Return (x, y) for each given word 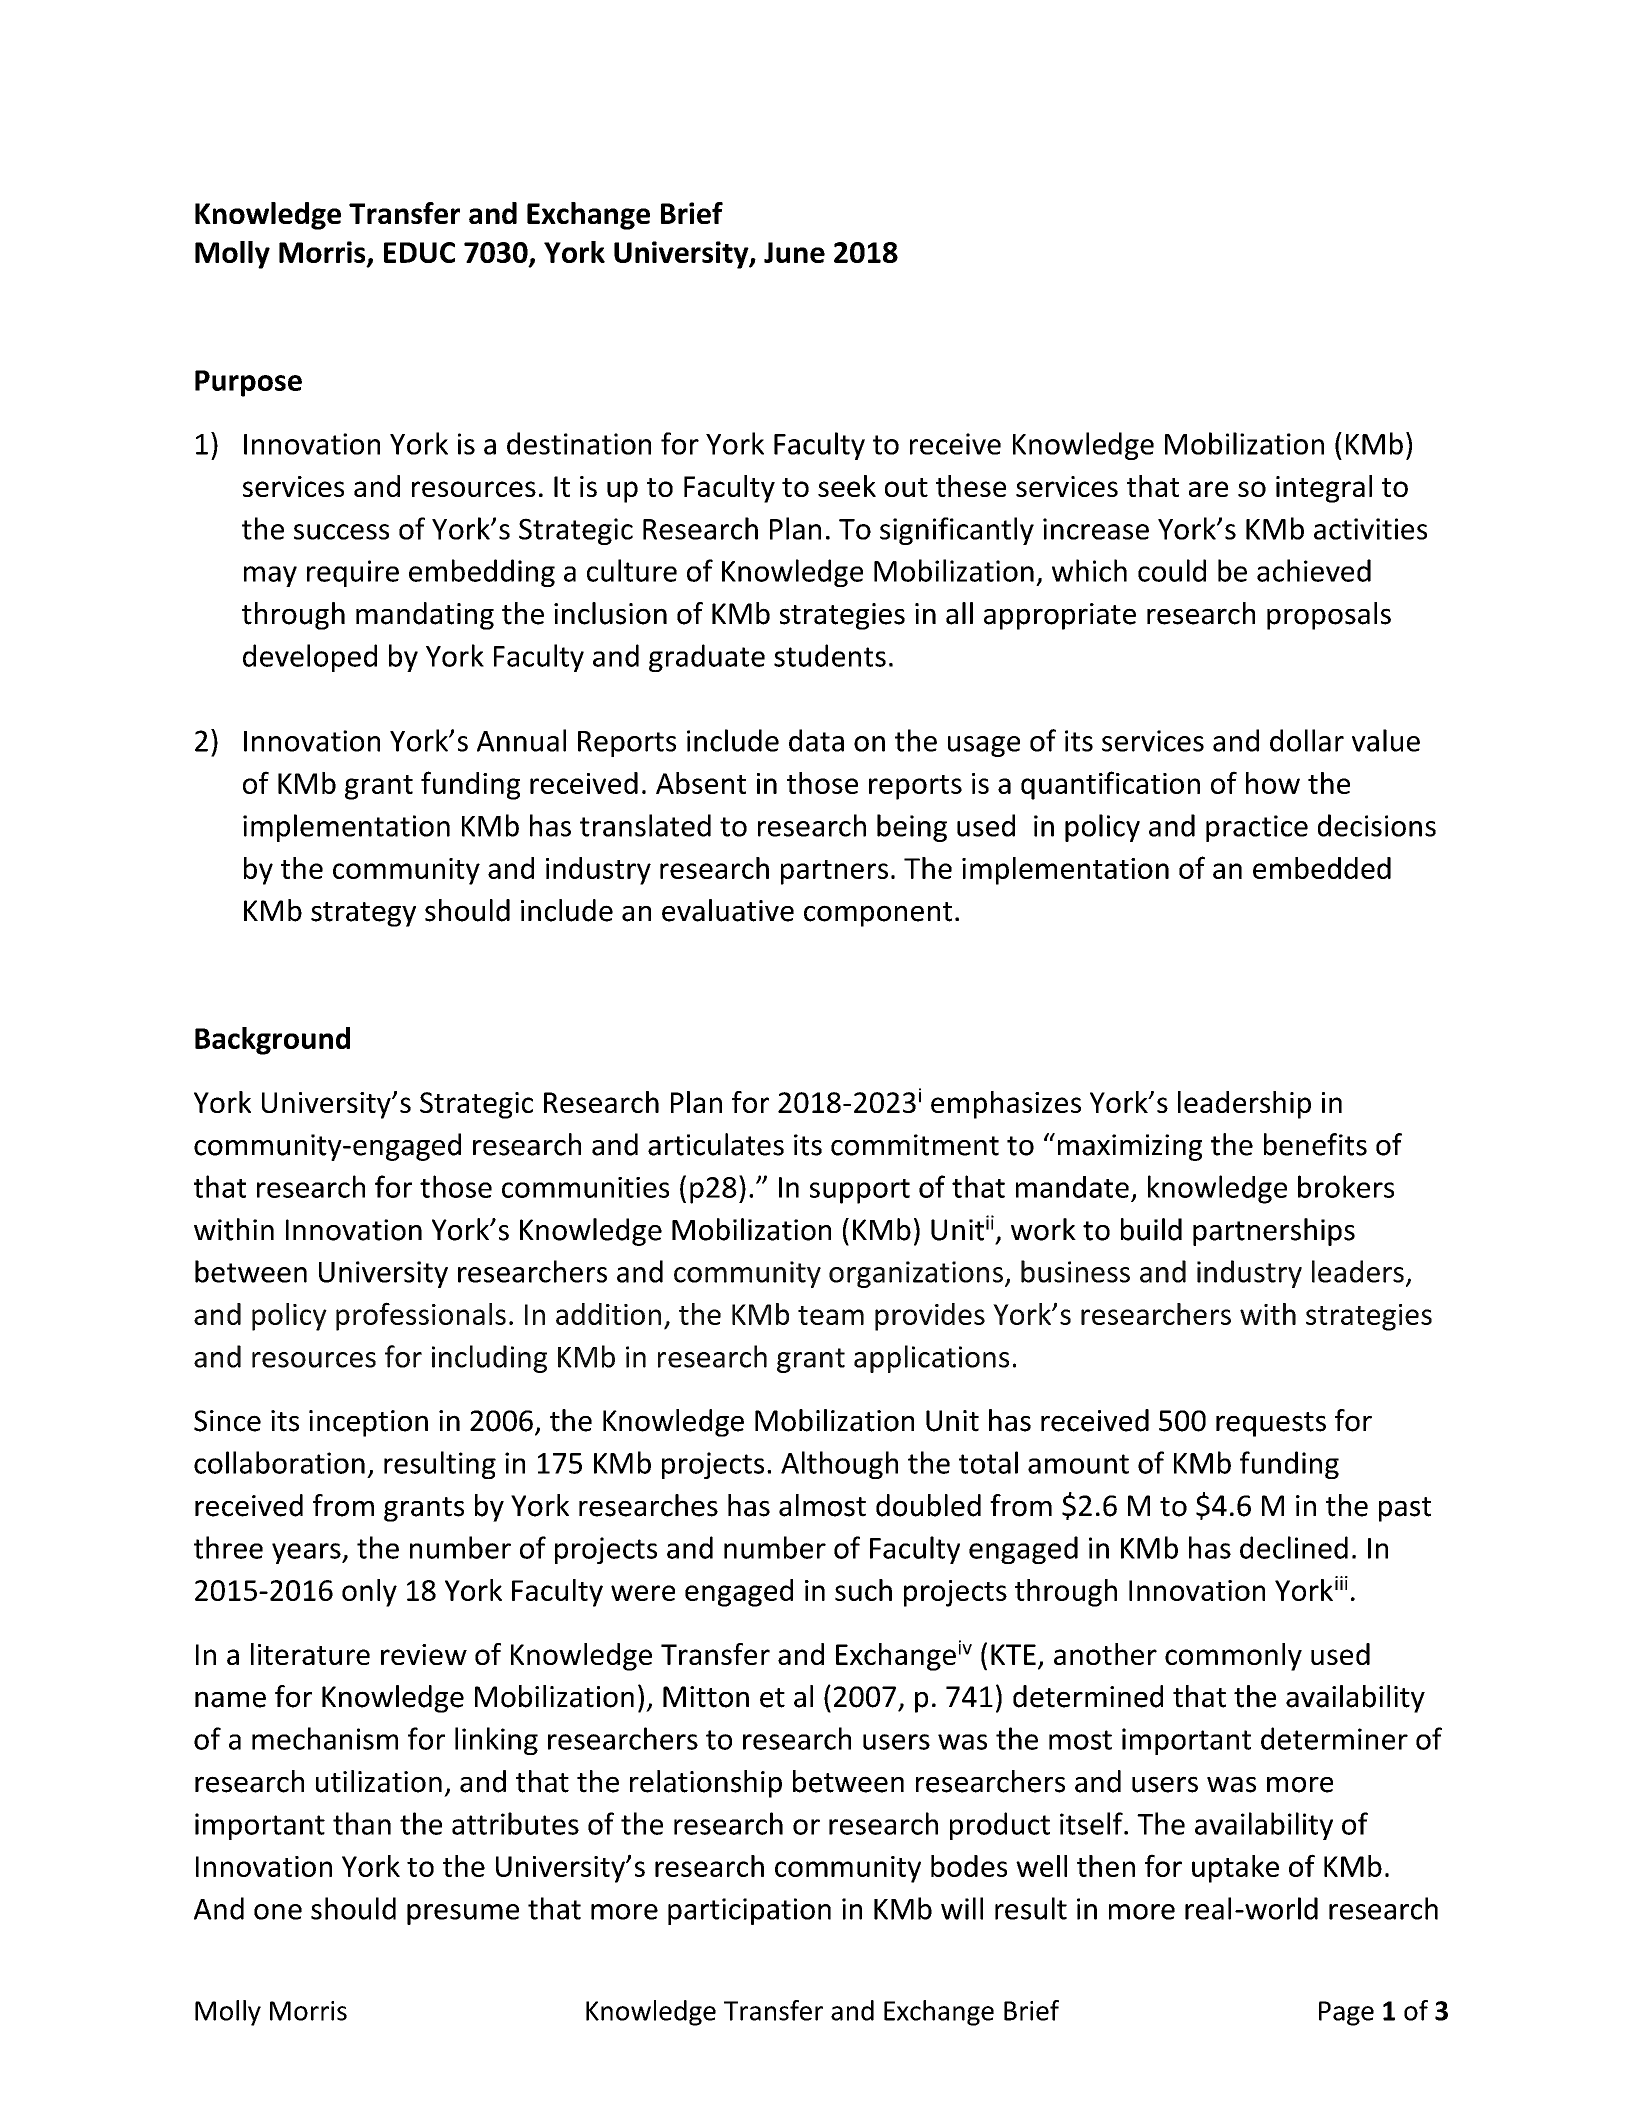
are (1208, 489)
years (307, 1553)
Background (272, 1041)
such (863, 1590)
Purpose (248, 383)
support (860, 1191)
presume (463, 1914)
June (794, 252)
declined (1294, 1547)
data (816, 740)
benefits (1315, 1144)
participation (749, 1911)
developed (310, 658)
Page (1346, 2013)
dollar (1307, 740)
